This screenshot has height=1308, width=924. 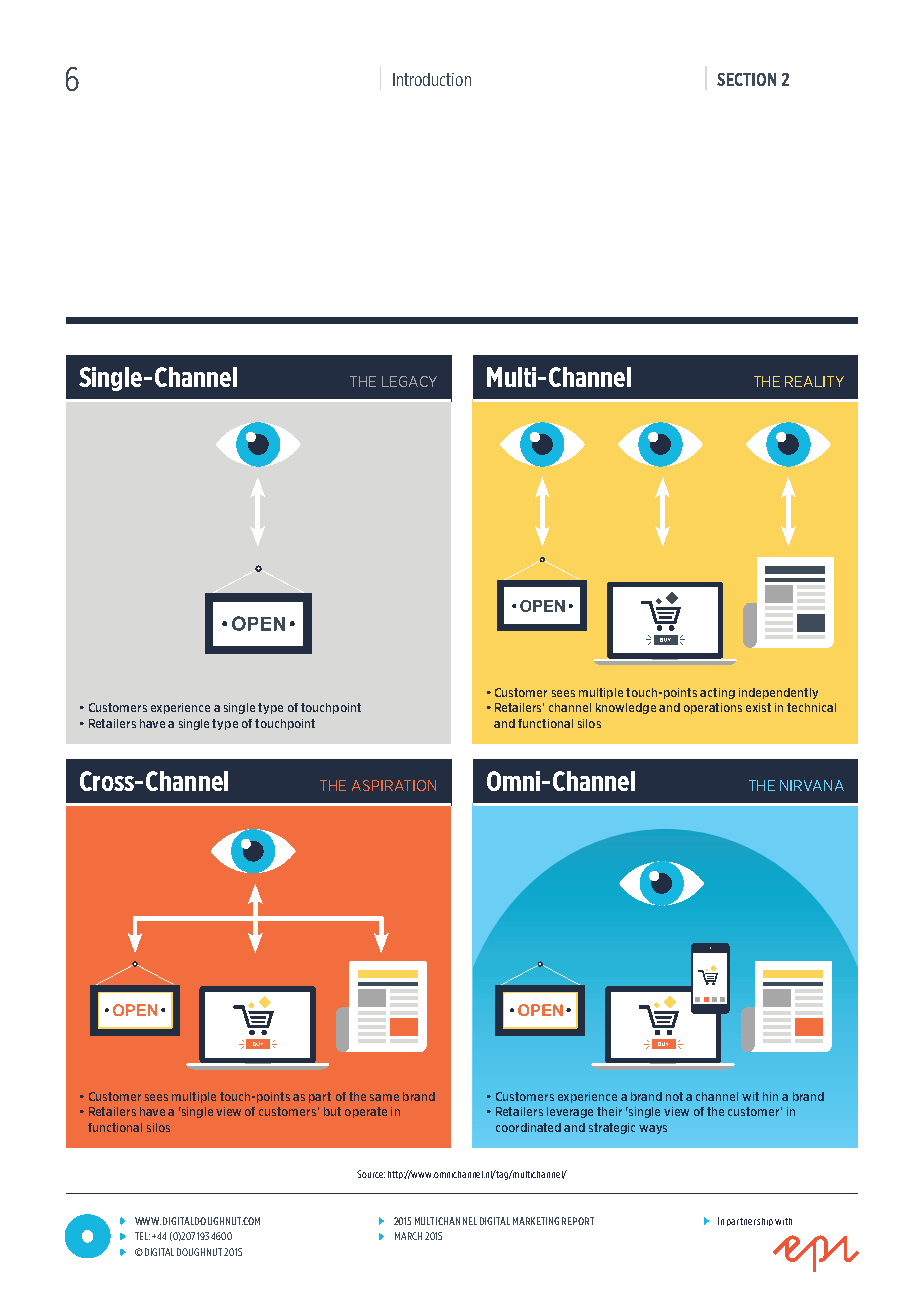 What do you see at coordinates (770, 1096) in the screenshot?
I see `hin` at bounding box center [770, 1096].
